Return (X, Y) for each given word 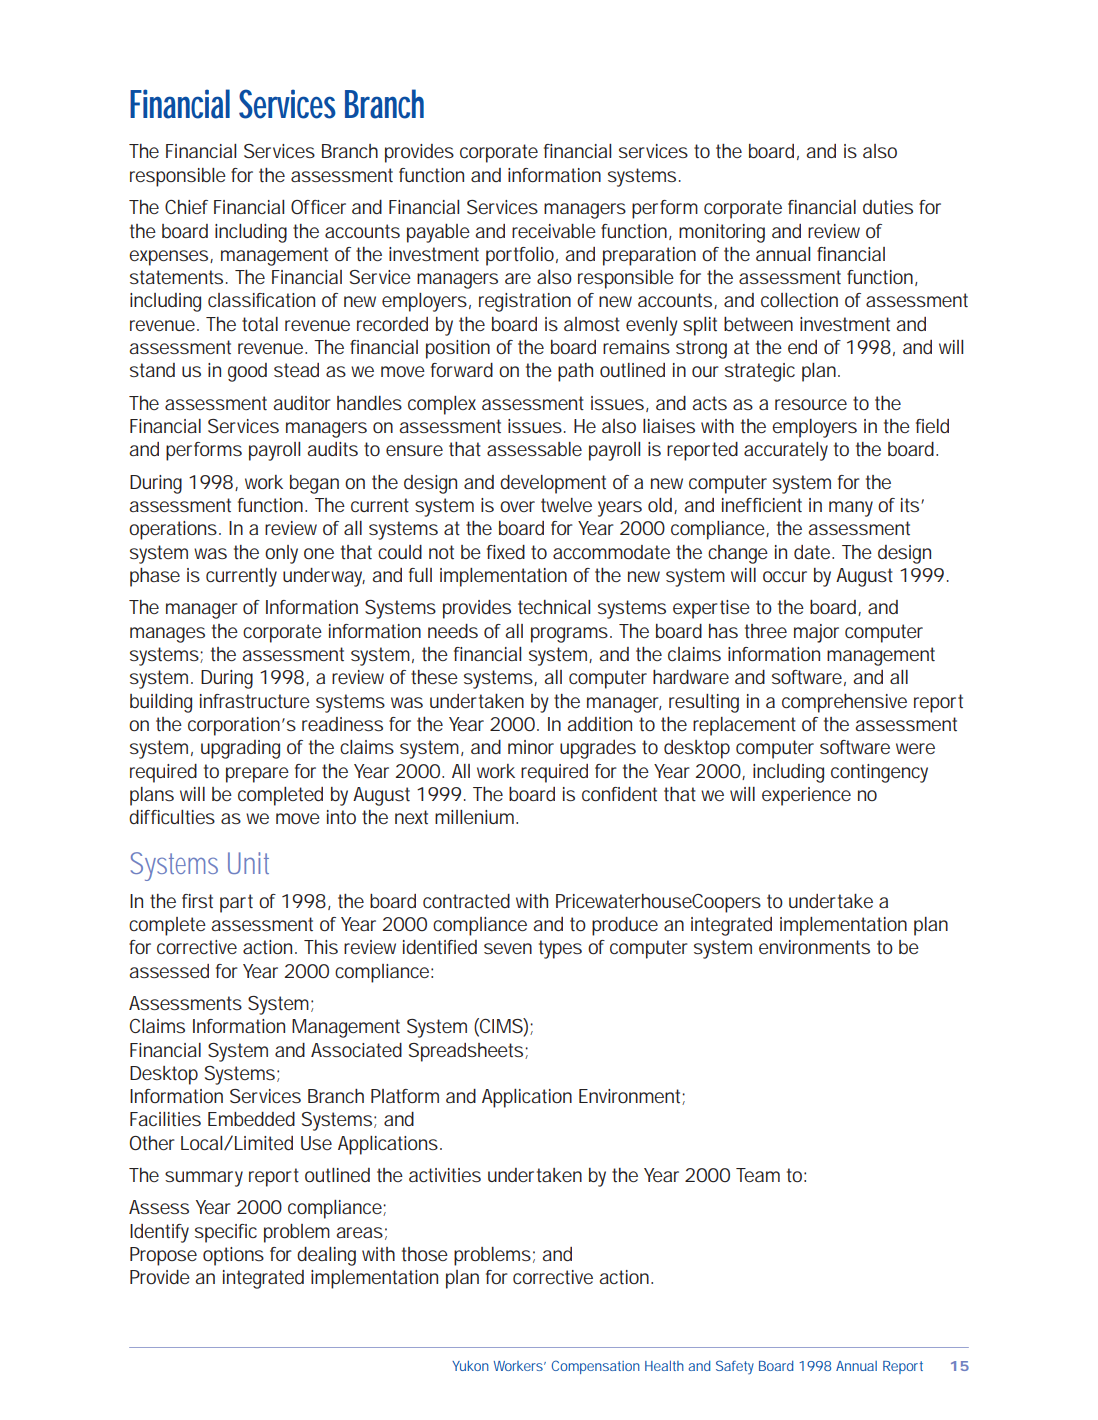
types (560, 949)
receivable (554, 231)
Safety (735, 1367)
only (281, 554)
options (233, 1256)
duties (888, 207)
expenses (170, 258)
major (816, 633)
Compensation (596, 1367)
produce (625, 926)
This (321, 947)
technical (554, 607)
